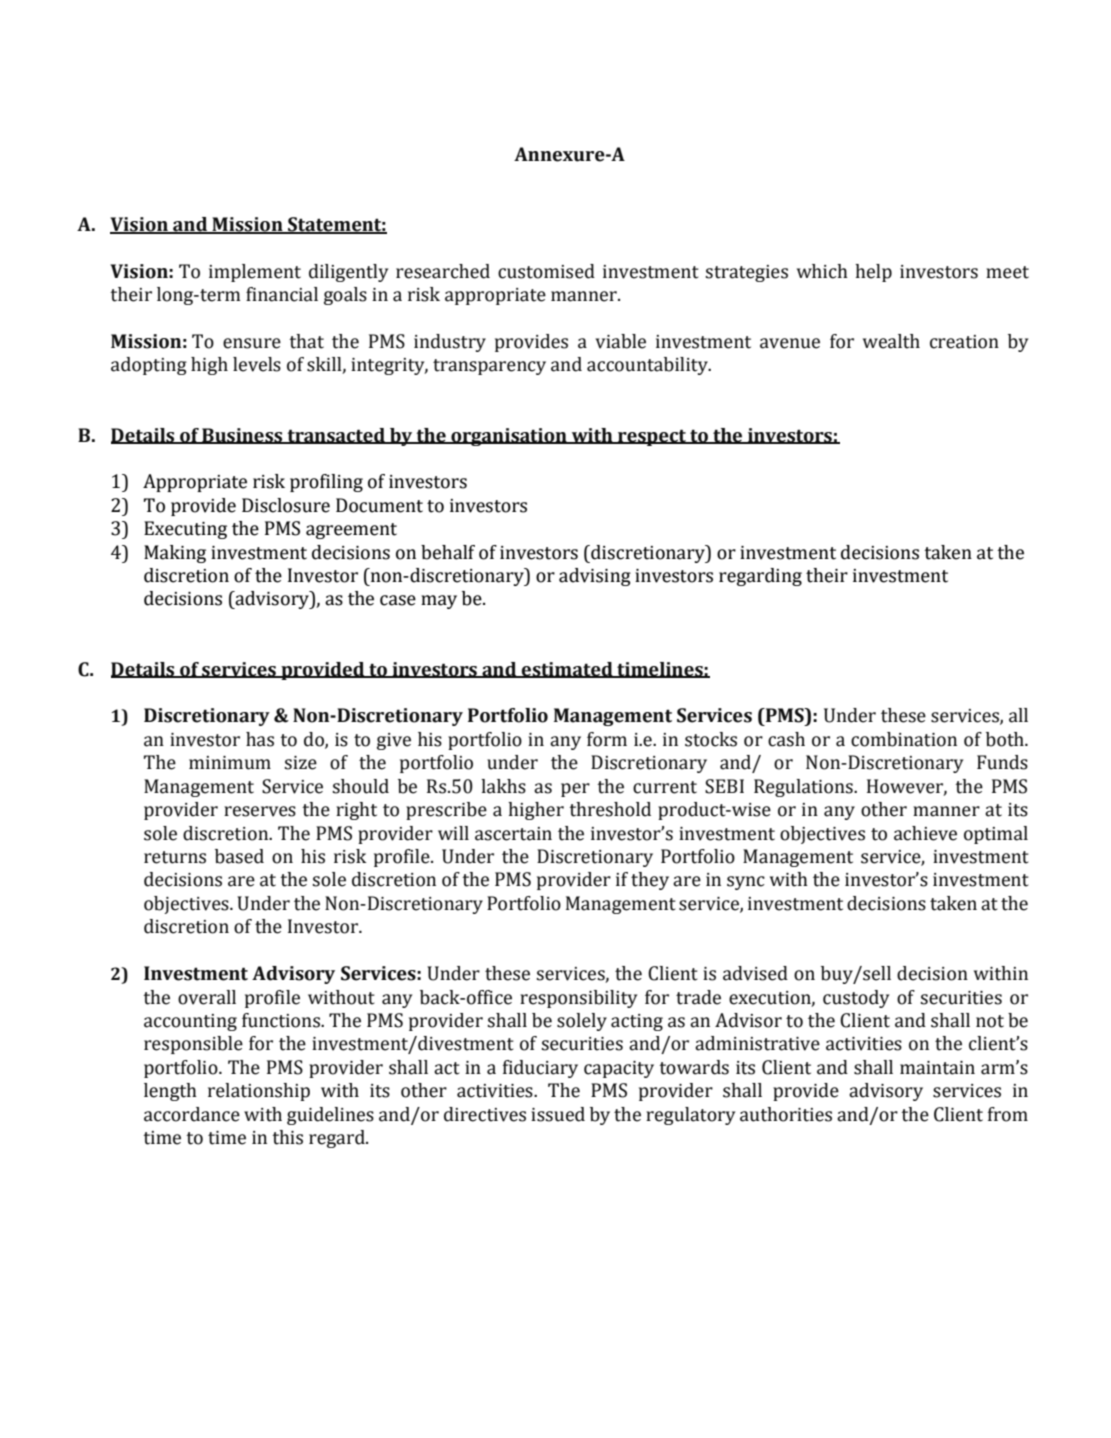 This screenshot has width=1111, height=1438. I want to click on has, so click(260, 739).
